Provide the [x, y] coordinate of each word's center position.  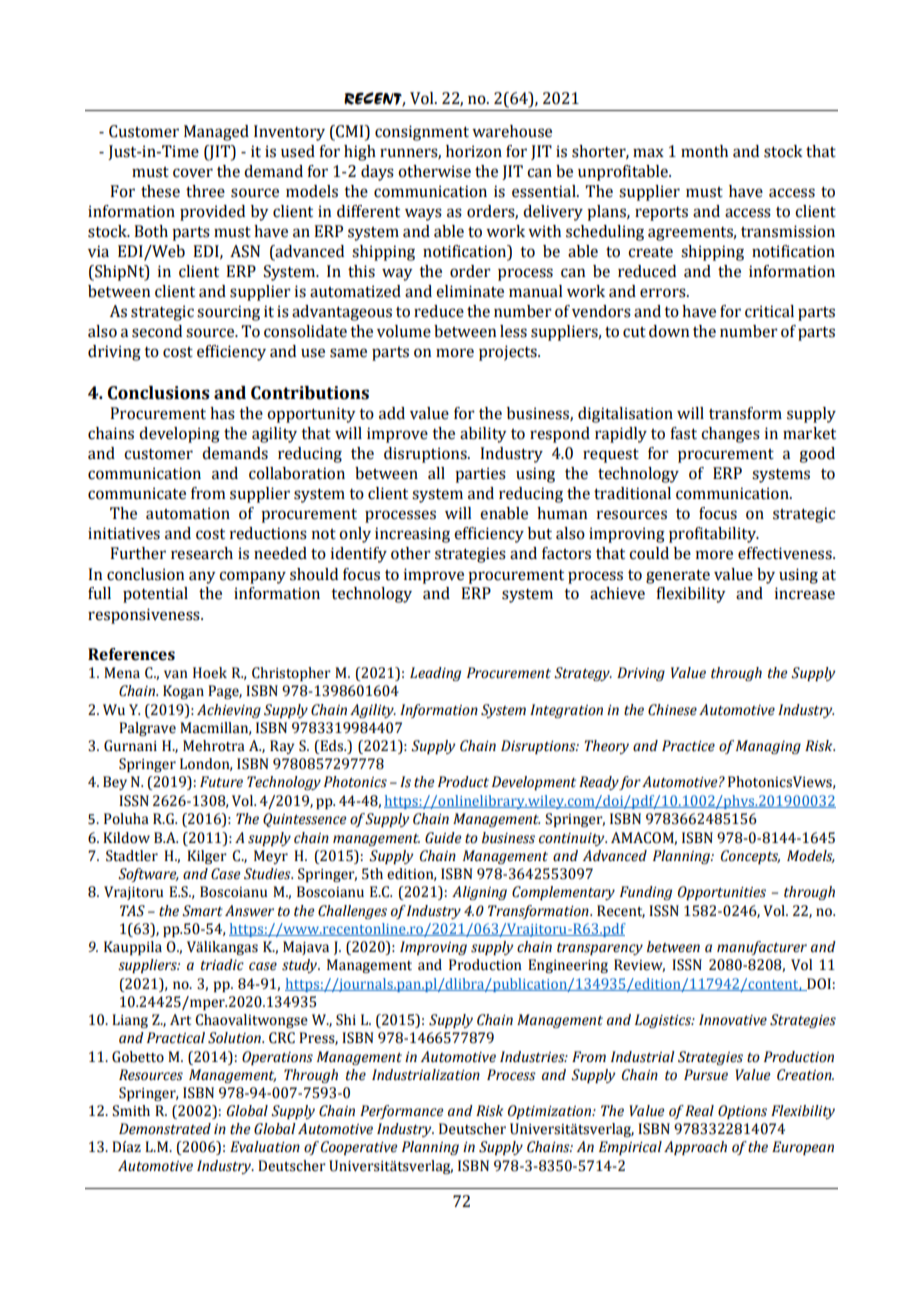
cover [193, 173]
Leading [435, 674]
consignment [422, 133]
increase [805, 593]
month [704, 151]
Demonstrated [165, 1129]
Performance [401, 1112]
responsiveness [145, 616]
